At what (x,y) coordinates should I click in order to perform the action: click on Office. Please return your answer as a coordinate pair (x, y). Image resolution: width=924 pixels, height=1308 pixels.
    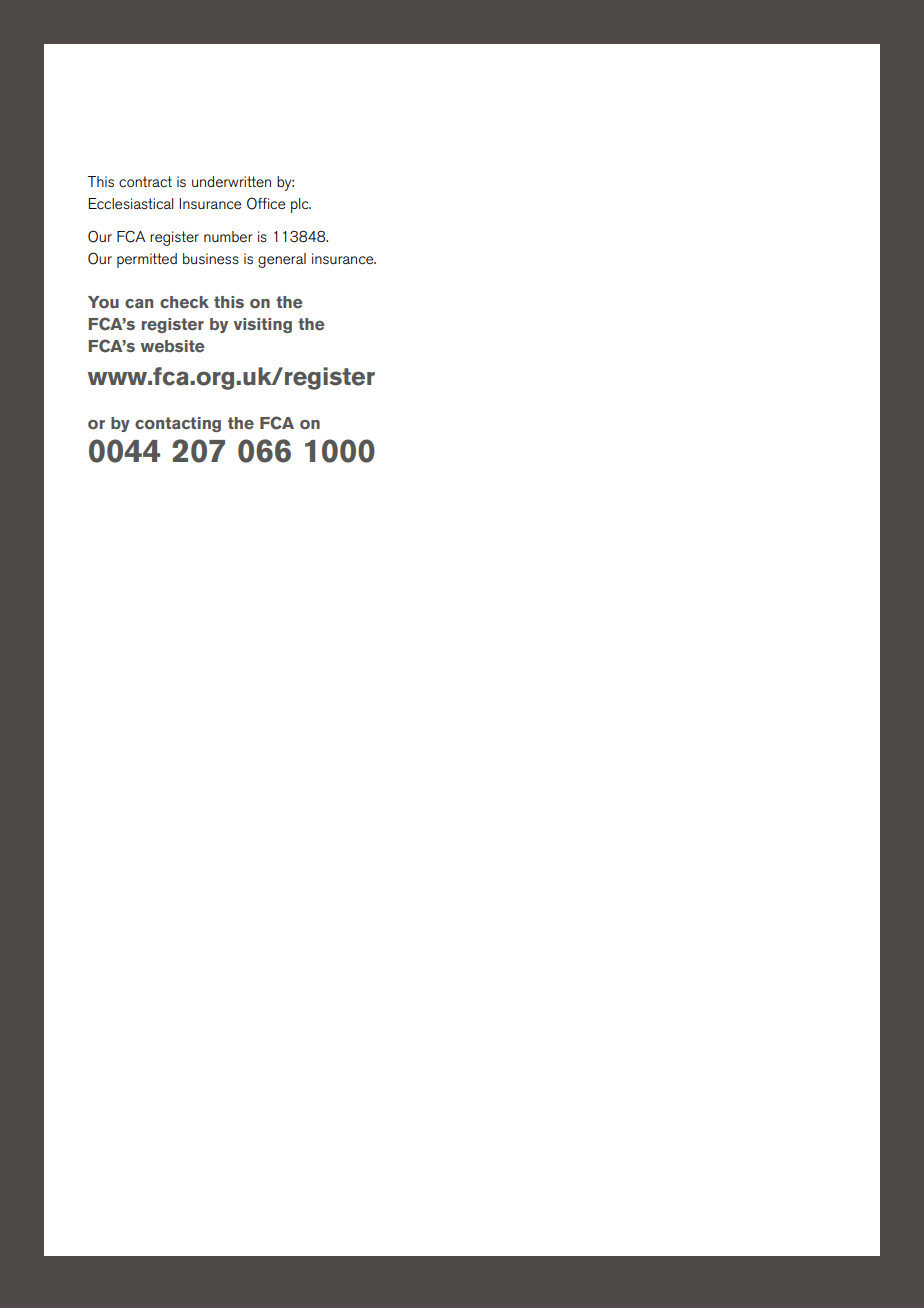
    Looking at the image, I should click on (266, 203).
